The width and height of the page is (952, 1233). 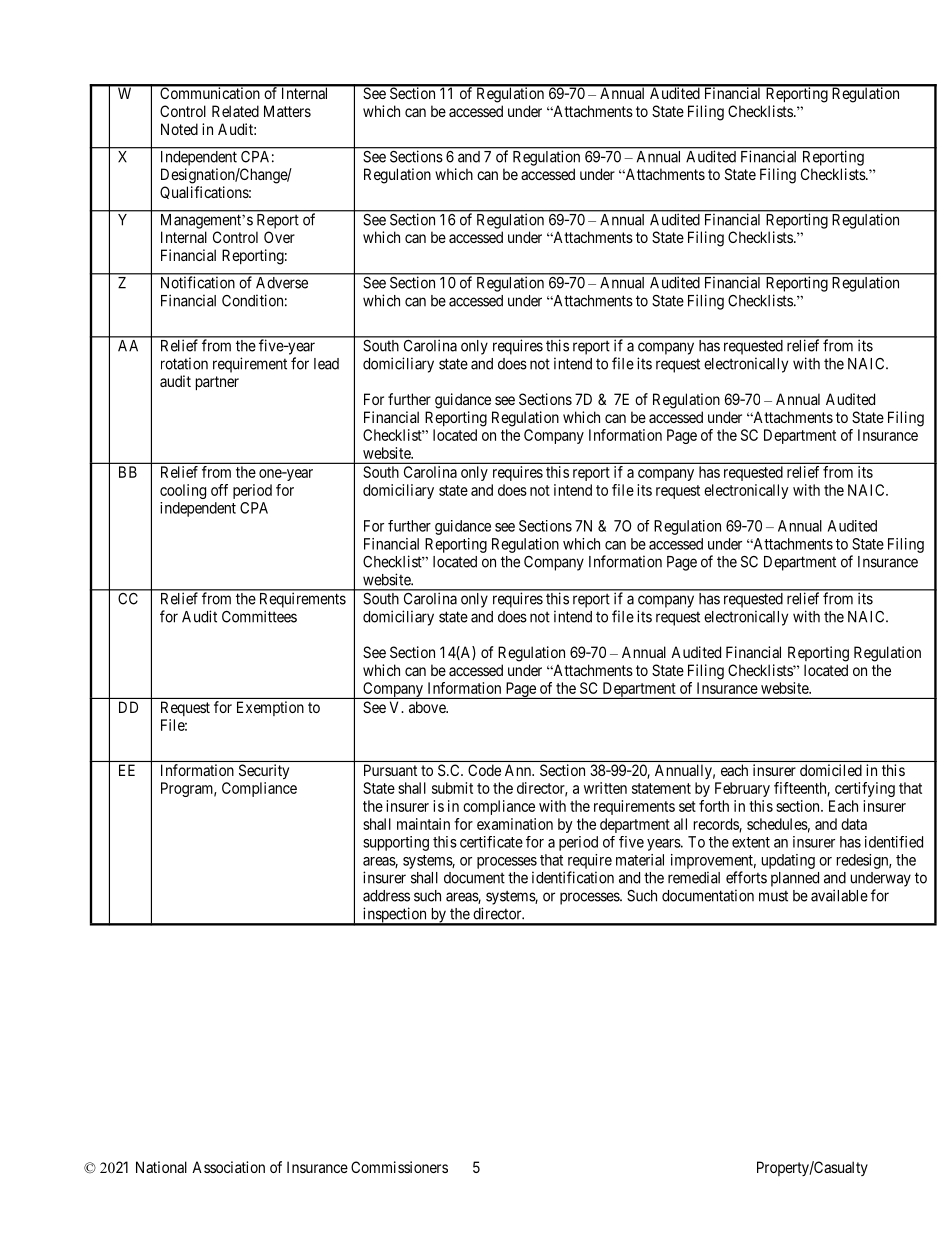 I want to click on off, so click(x=219, y=490).
